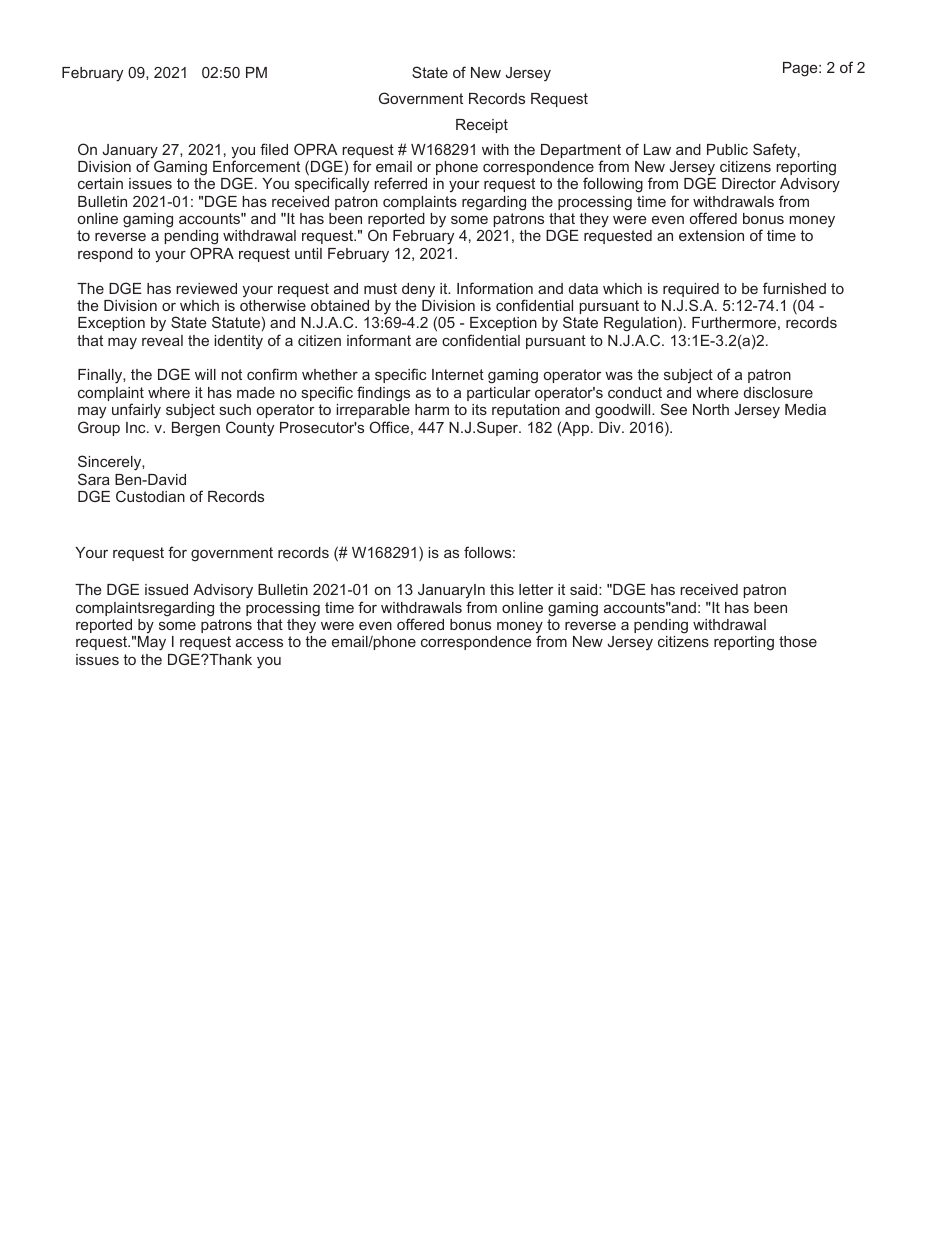 This screenshot has height=1233, width=952. What do you see at coordinates (711, 409) in the screenshot?
I see `North` at bounding box center [711, 409].
